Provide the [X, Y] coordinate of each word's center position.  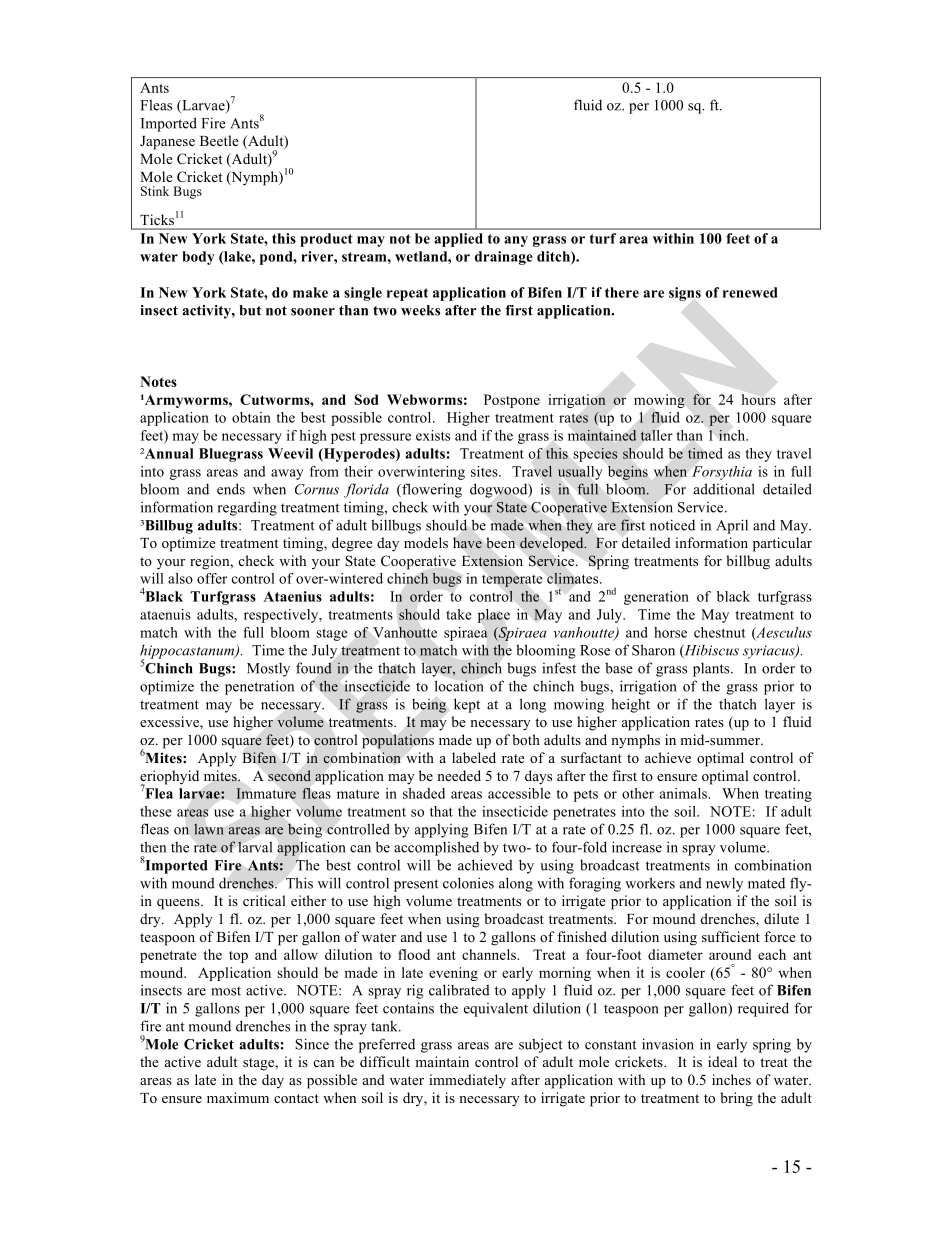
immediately [467, 1081]
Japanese [167, 143]
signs [685, 294]
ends [231, 489]
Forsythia [722, 473]
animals [684, 793]
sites [485, 471]
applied [458, 240]
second [289, 775]
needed [459, 775]
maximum [238, 1097]
